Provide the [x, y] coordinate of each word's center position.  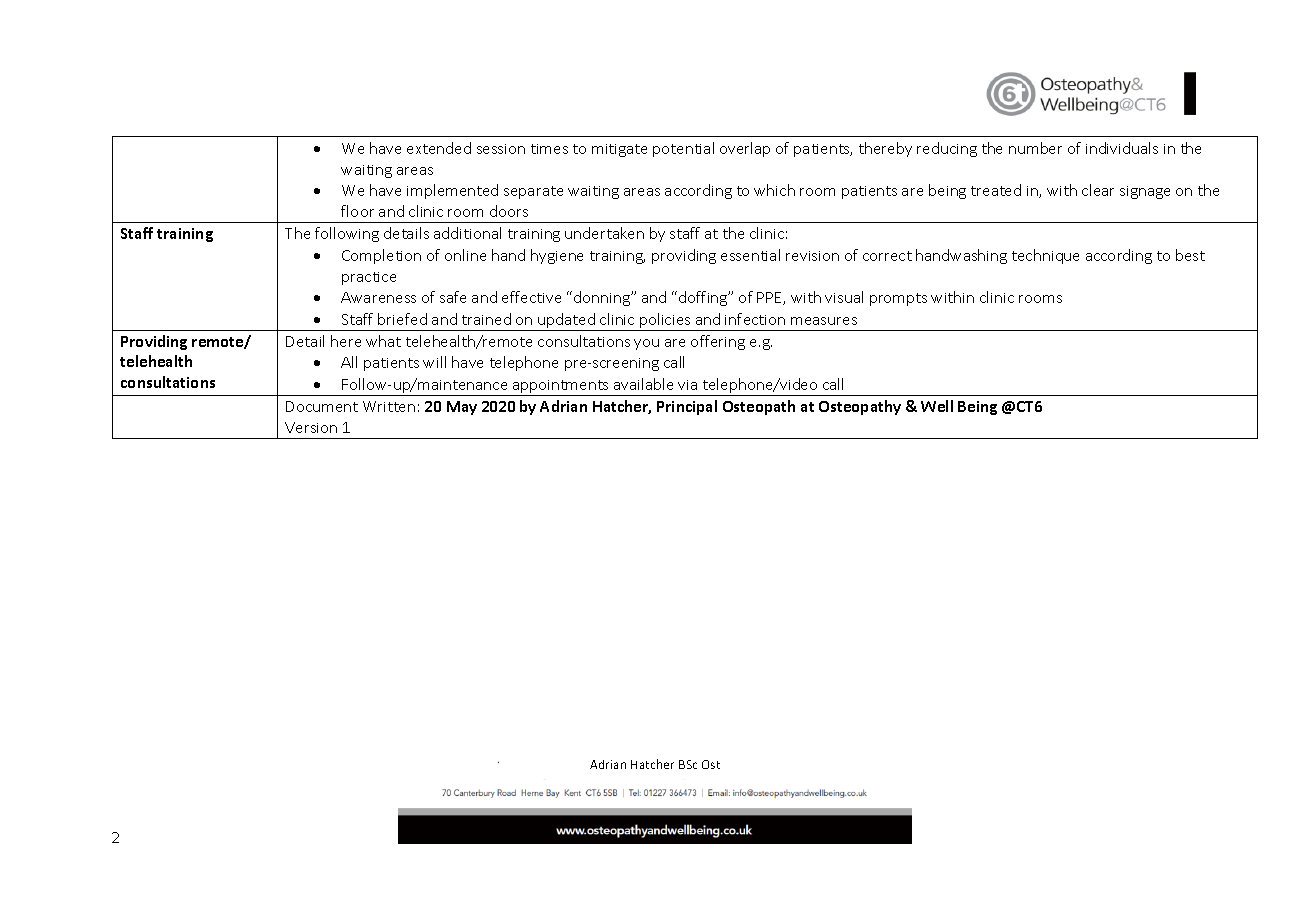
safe [453, 297]
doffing [704, 298]
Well [937, 406]
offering [718, 342]
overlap [745, 149]
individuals [1122, 148]
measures [824, 321]
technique [1045, 256]
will [434, 362]
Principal [687, 407]
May [462, 408]
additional [467, 233]
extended [439, 148]
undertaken [604, 233]
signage [1145, 192]
